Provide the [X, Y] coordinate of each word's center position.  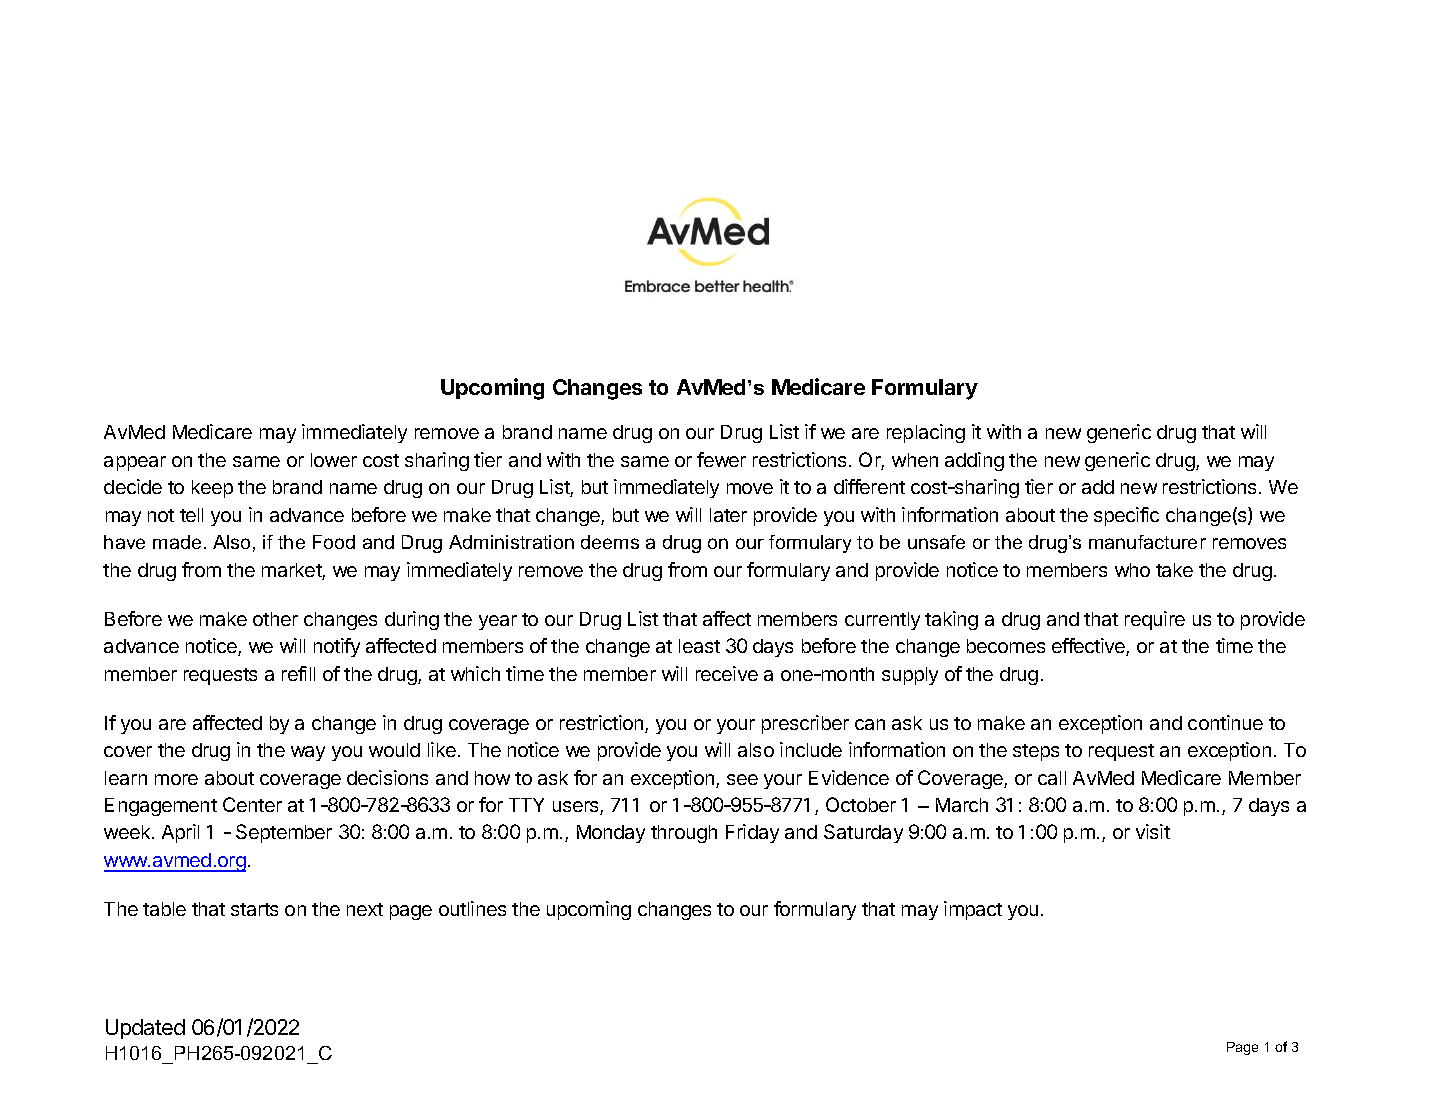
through [684, 834]
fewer [721, 459]
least [699, 646]
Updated [145, 1029]
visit [1153, 831]
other [275, 619]
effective [1089, 647]
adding [974, 461]
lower [334, 460]
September [284, 833]
